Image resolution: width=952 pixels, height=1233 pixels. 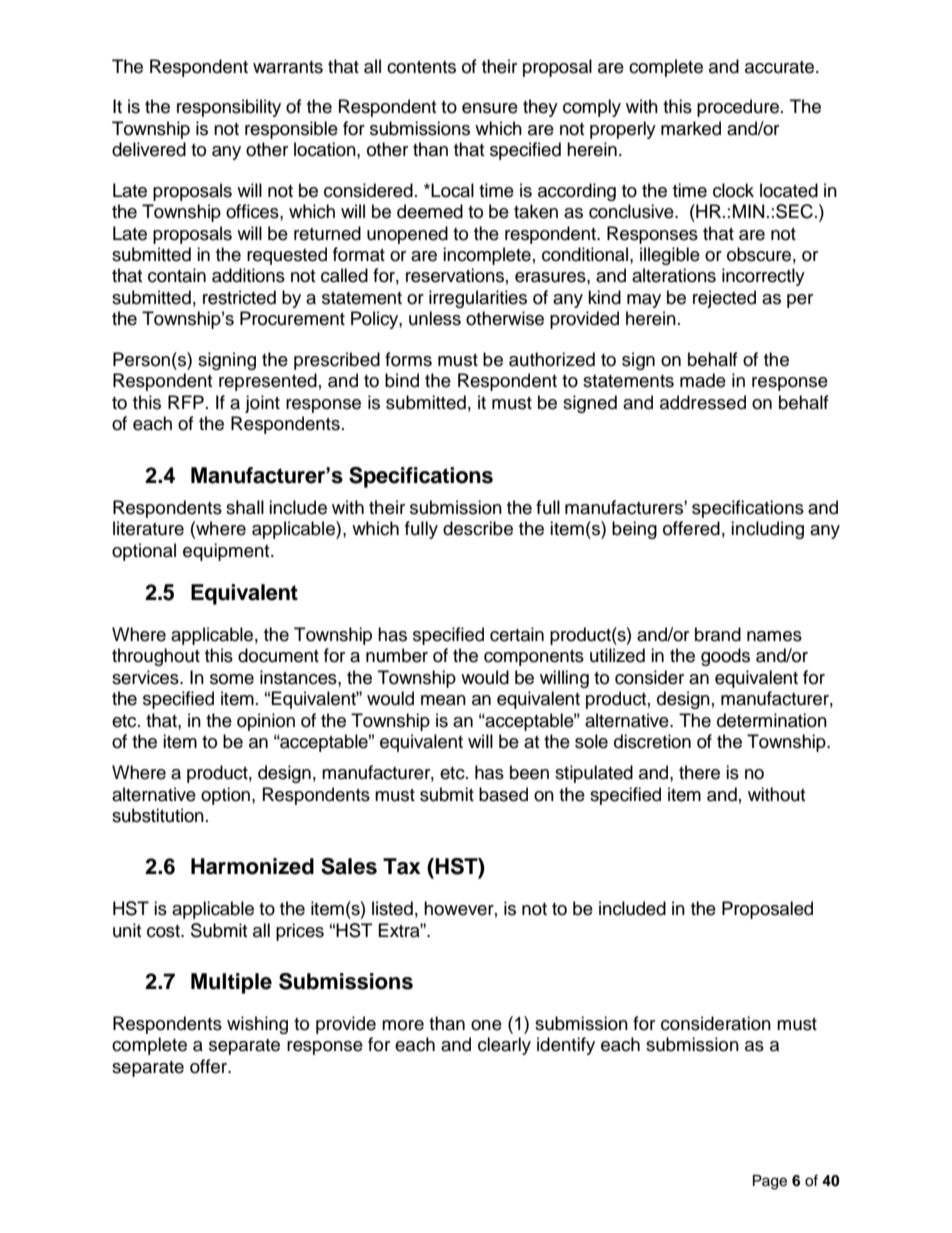 What do you see at coordinates (392, 908) in the screenshot?
I see `listed` at bounding box center [392, 908].
